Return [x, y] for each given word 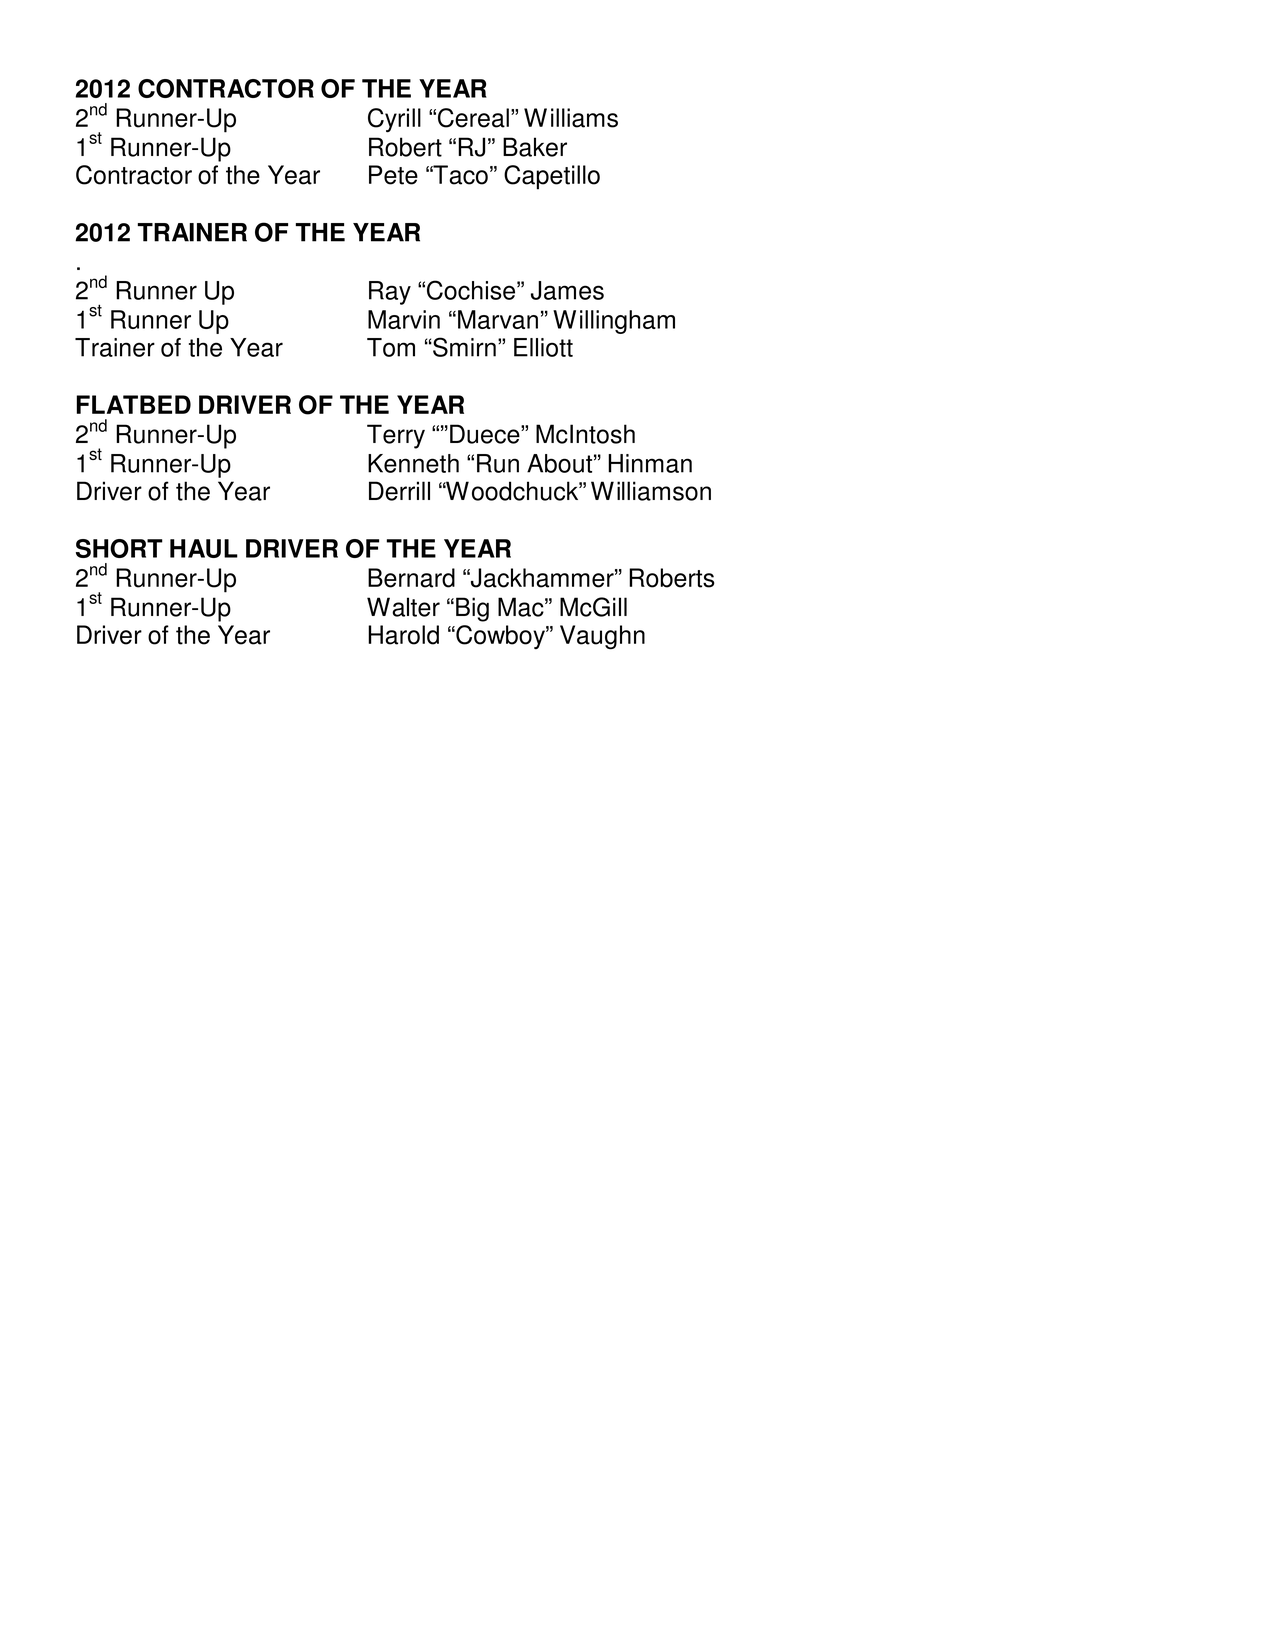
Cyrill [394, 120]
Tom [391, 347]
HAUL [204, 548]
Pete [393, 175]
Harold [403, 635]
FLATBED [133, 404]
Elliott [543, 347]
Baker [535, 147]
